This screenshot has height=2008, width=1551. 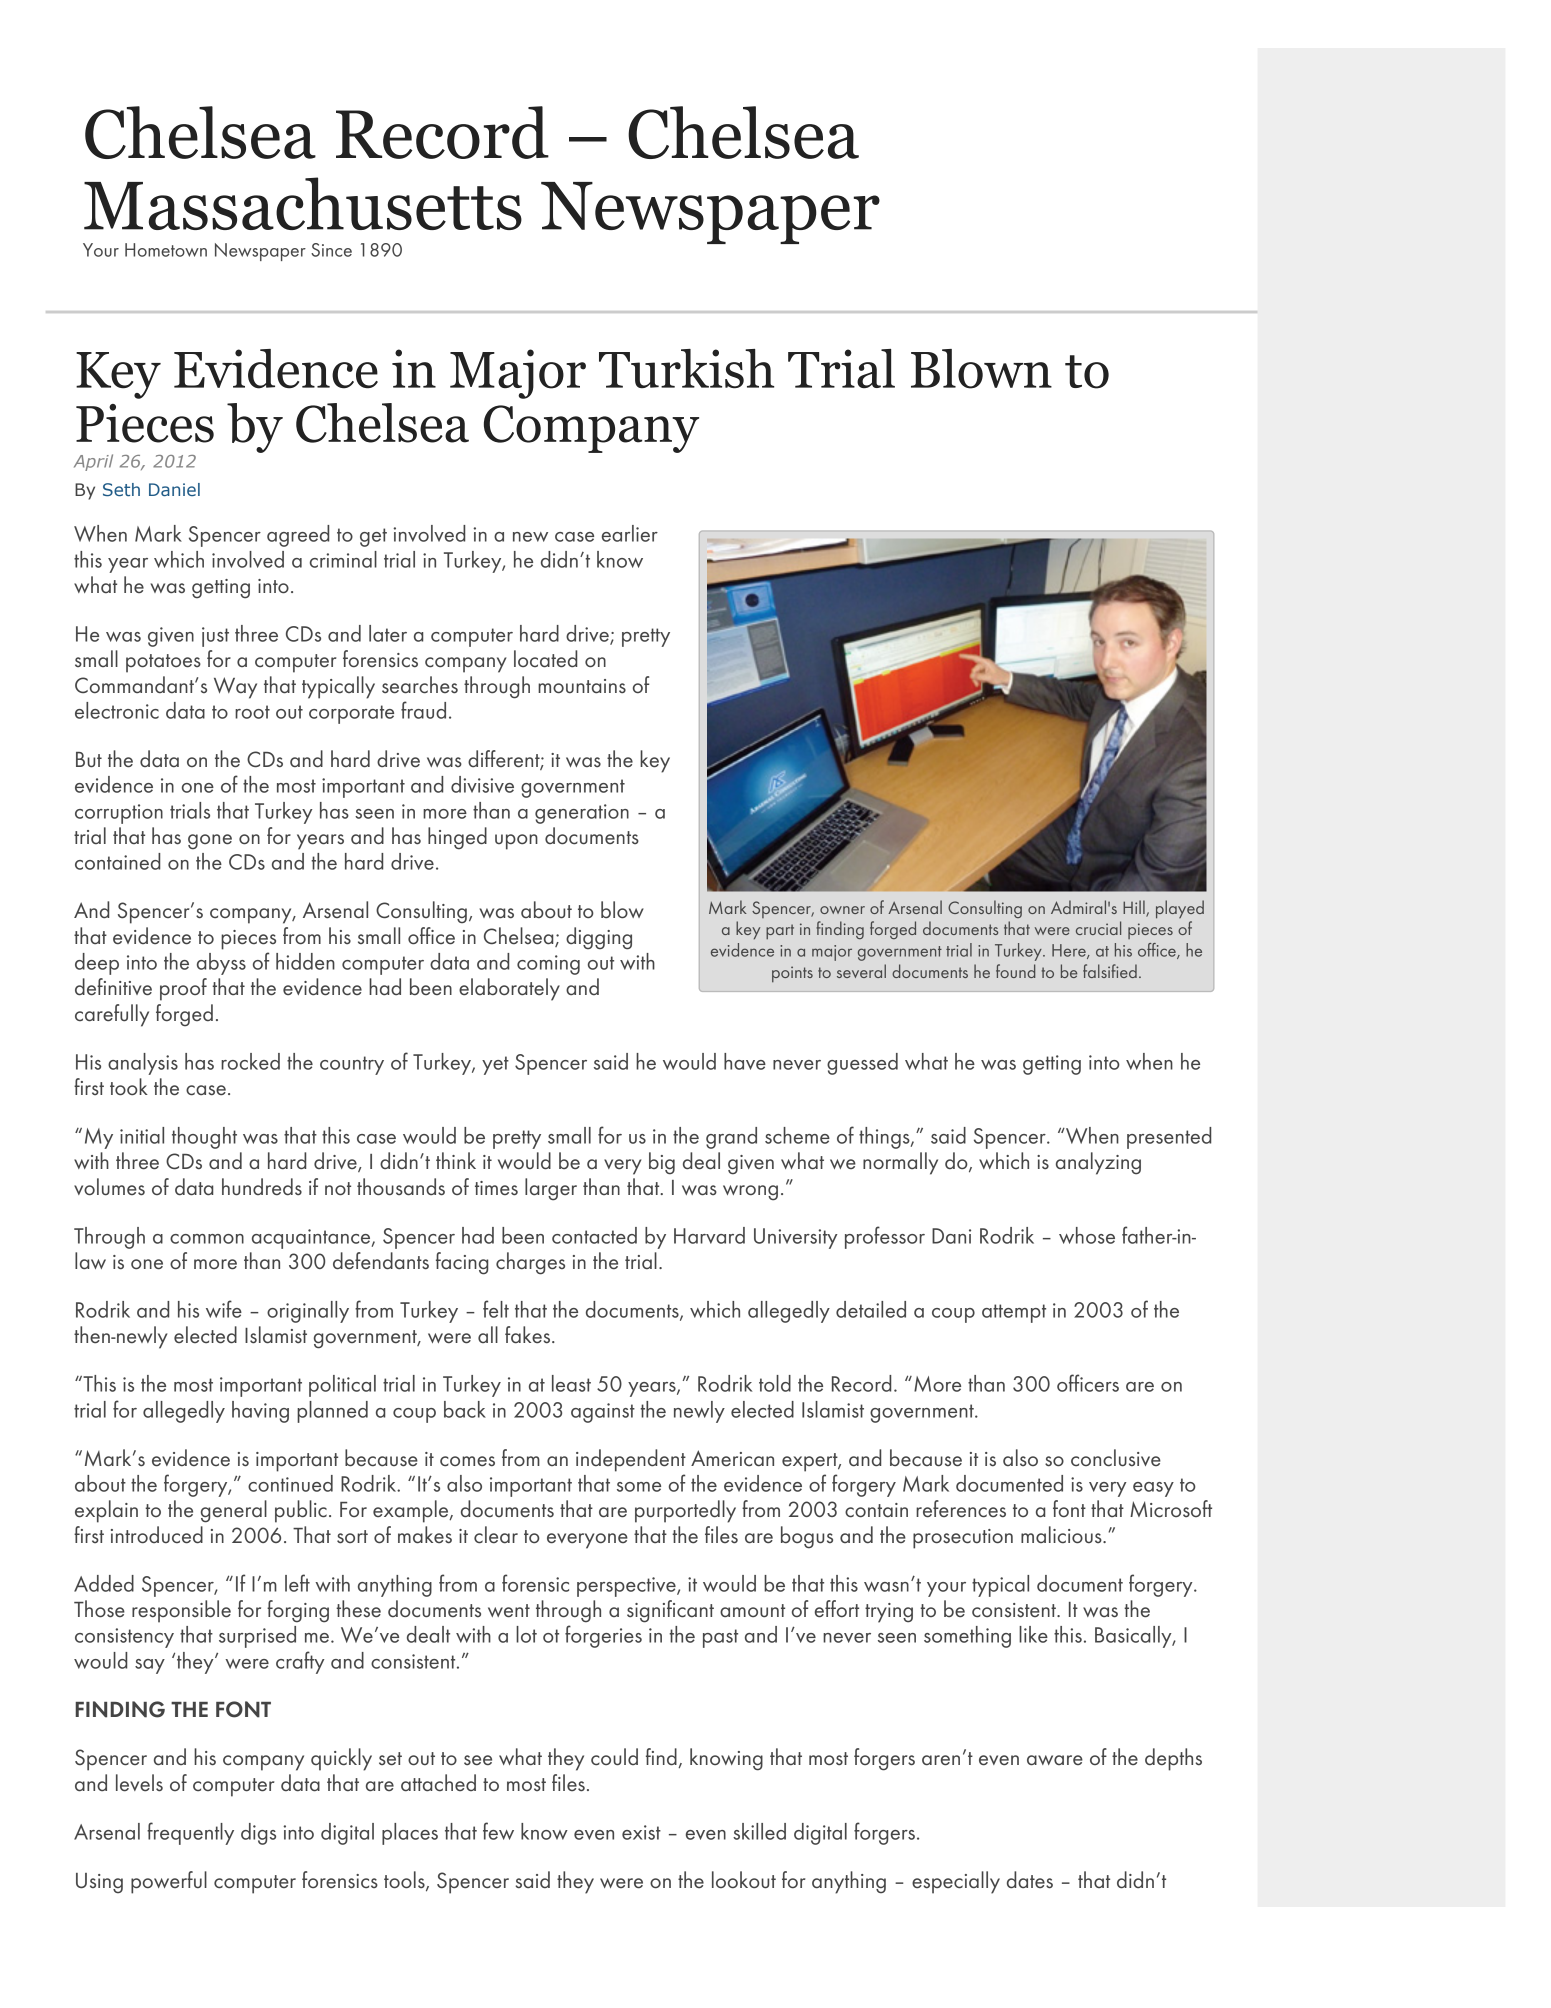 I want to click on Hometown, so click(x=166, y=250).
